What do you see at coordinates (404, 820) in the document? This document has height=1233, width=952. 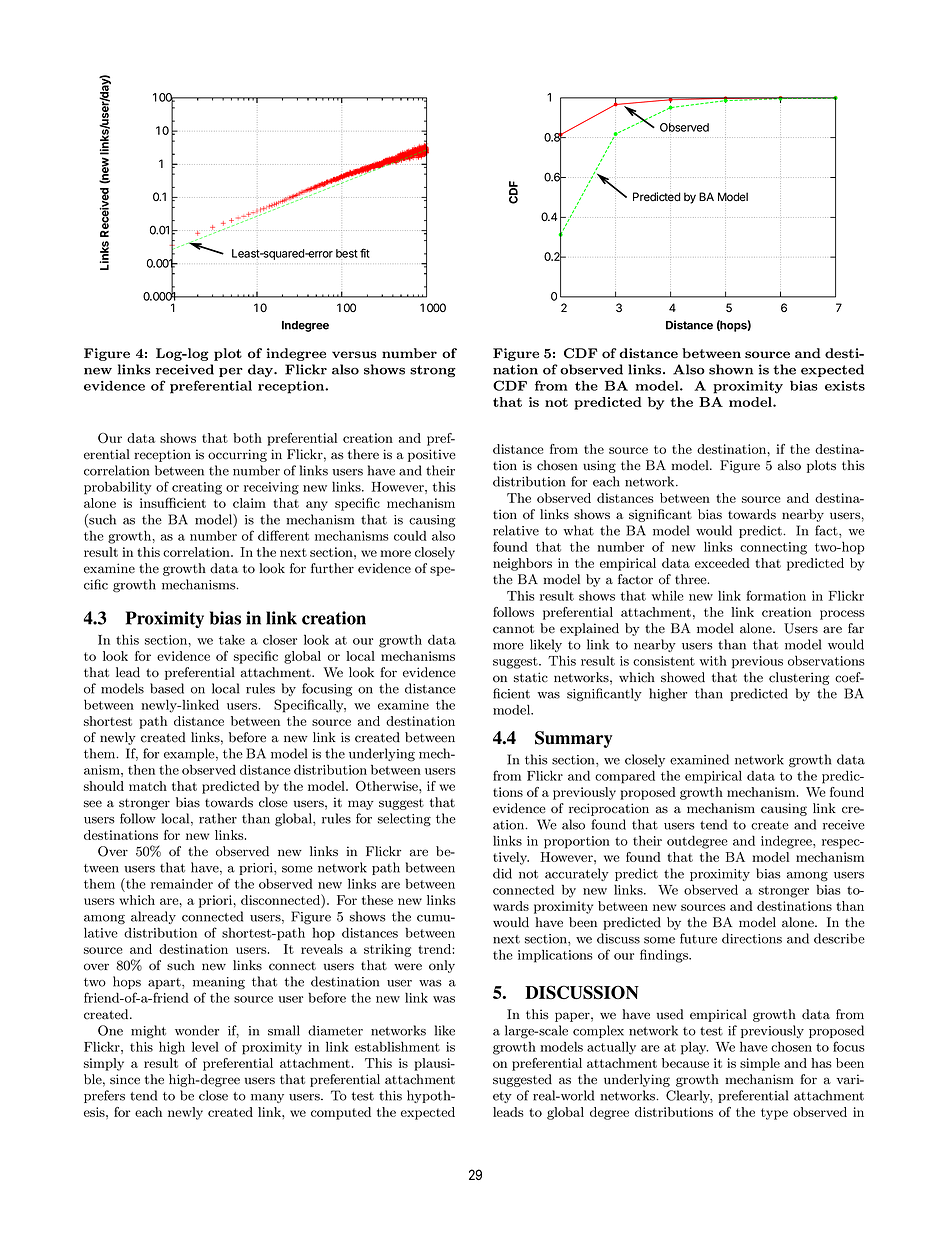 I see `selecting` at bounding box center [404, 820].
